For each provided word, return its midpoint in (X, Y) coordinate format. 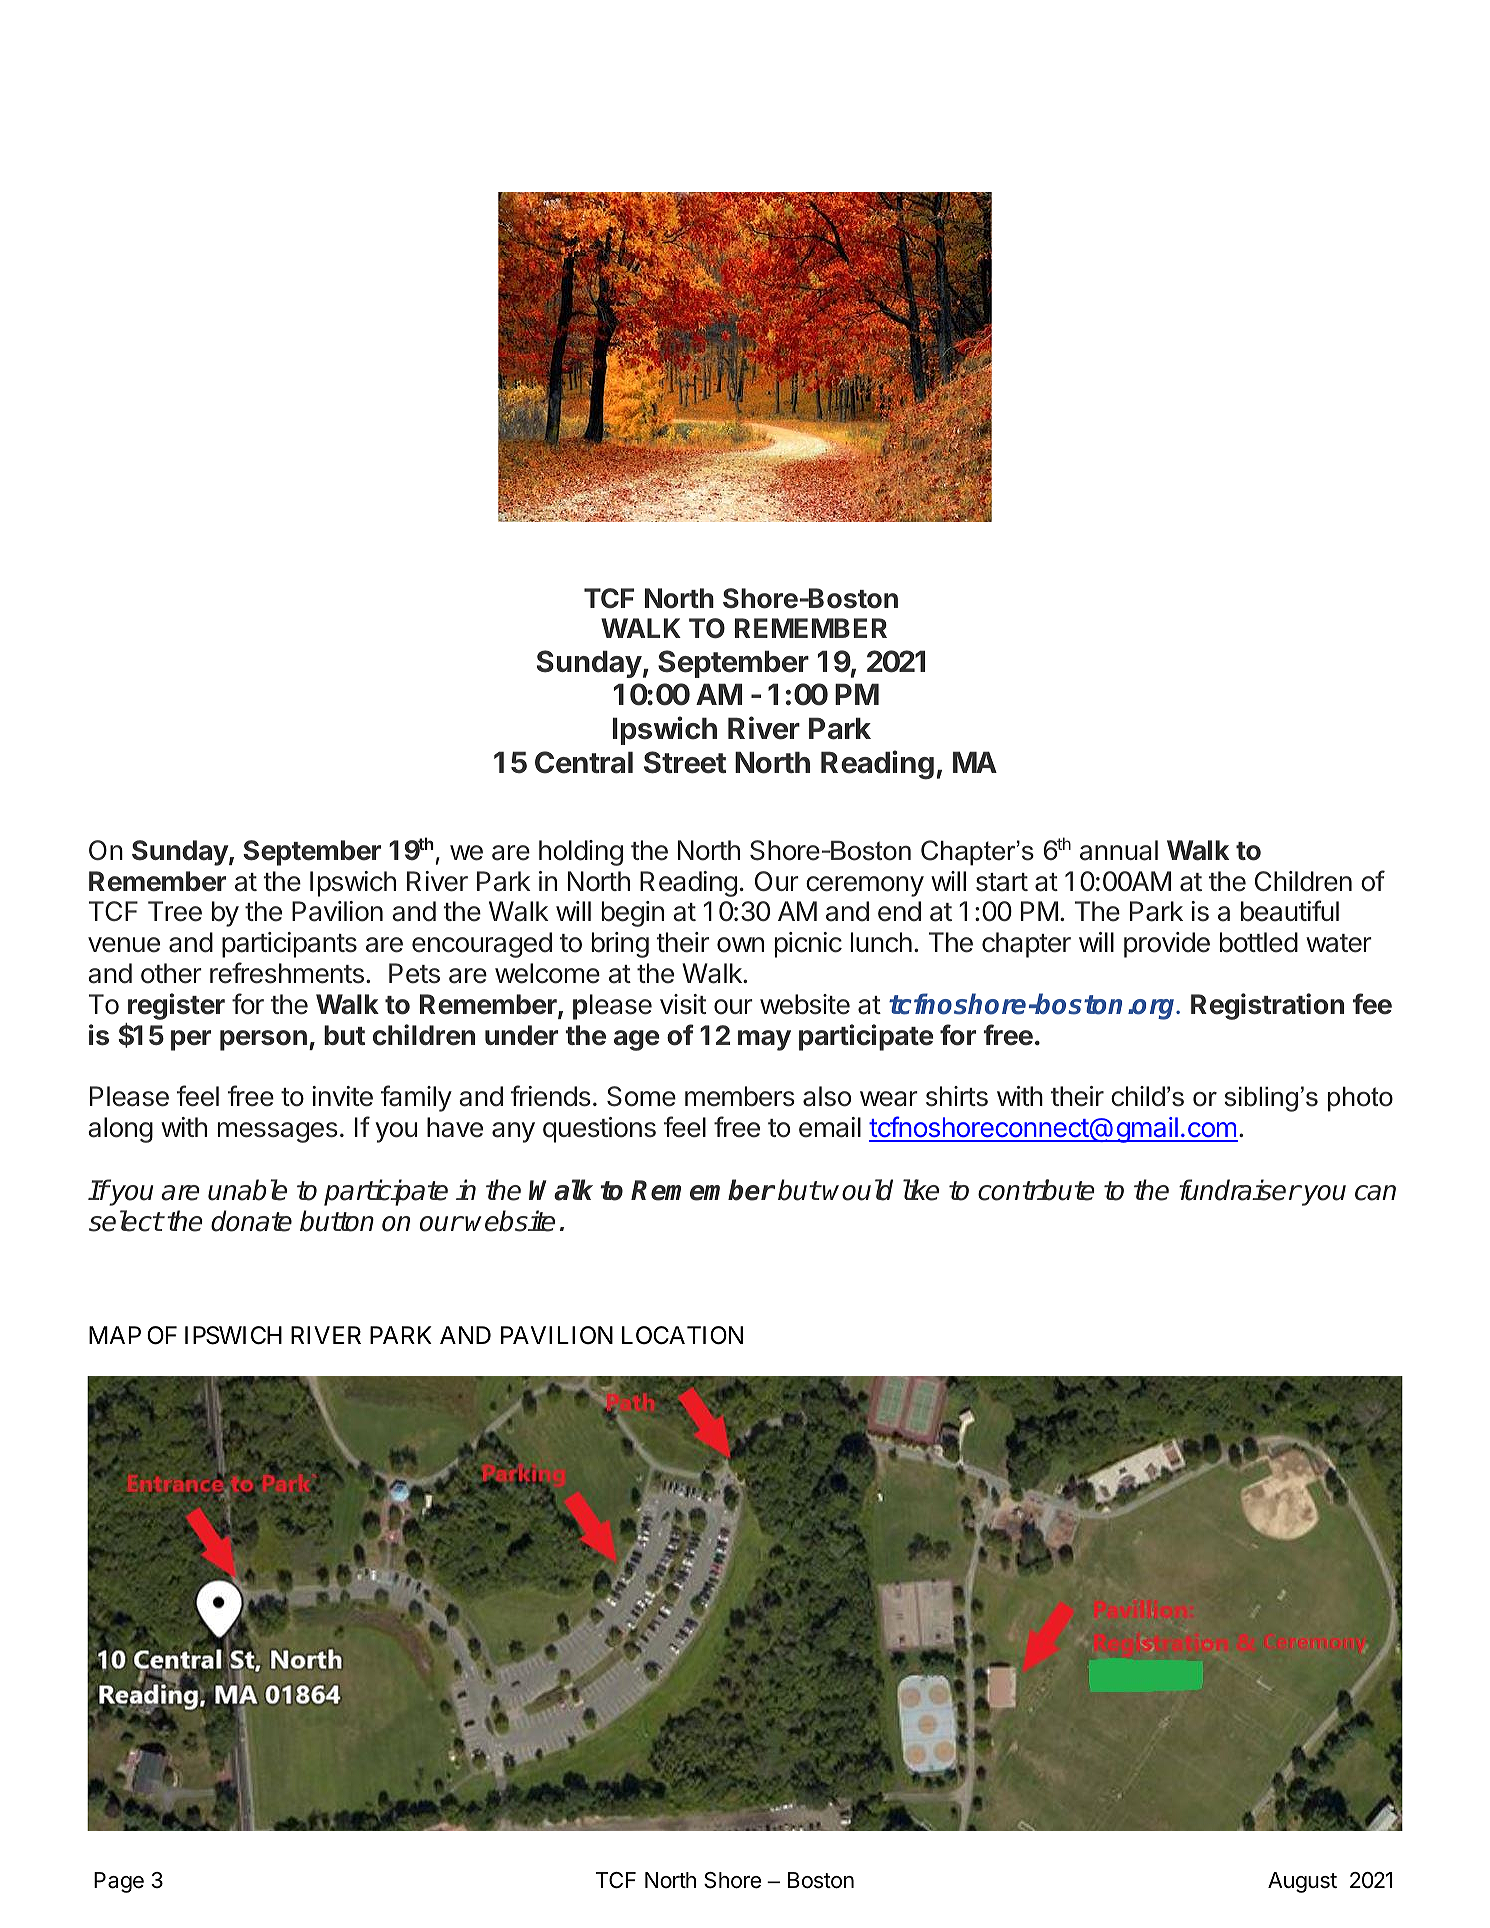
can (1375, 1193)
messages (278, 1132)
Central (584, 762)
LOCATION (682, 1335)
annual (1119, 850)
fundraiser (1239, 1190)
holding (581, 853)
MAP (115, 1335)
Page (119, 1882)
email (830, 1127)
